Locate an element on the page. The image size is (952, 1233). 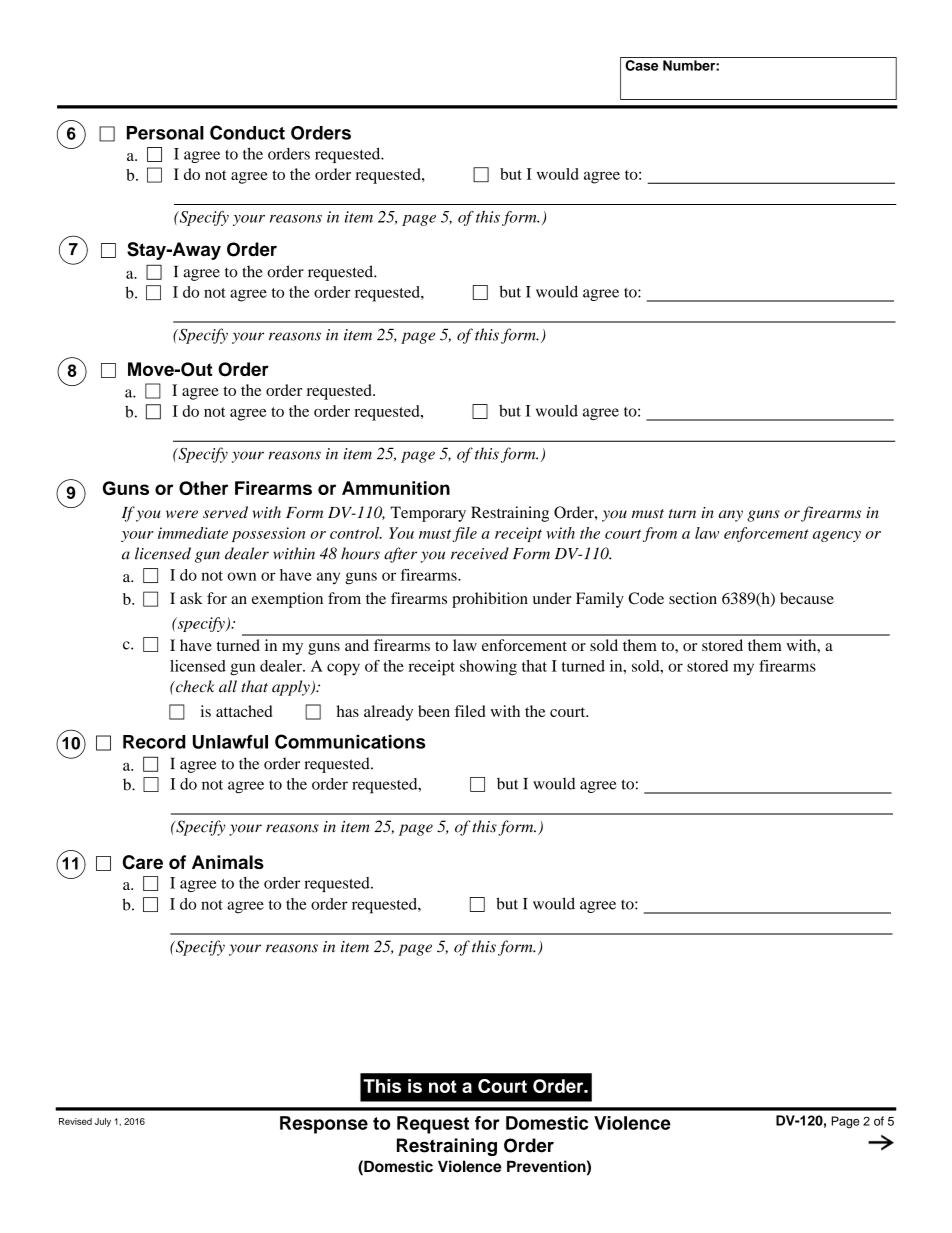
were is located at coordinates (182, 514).
